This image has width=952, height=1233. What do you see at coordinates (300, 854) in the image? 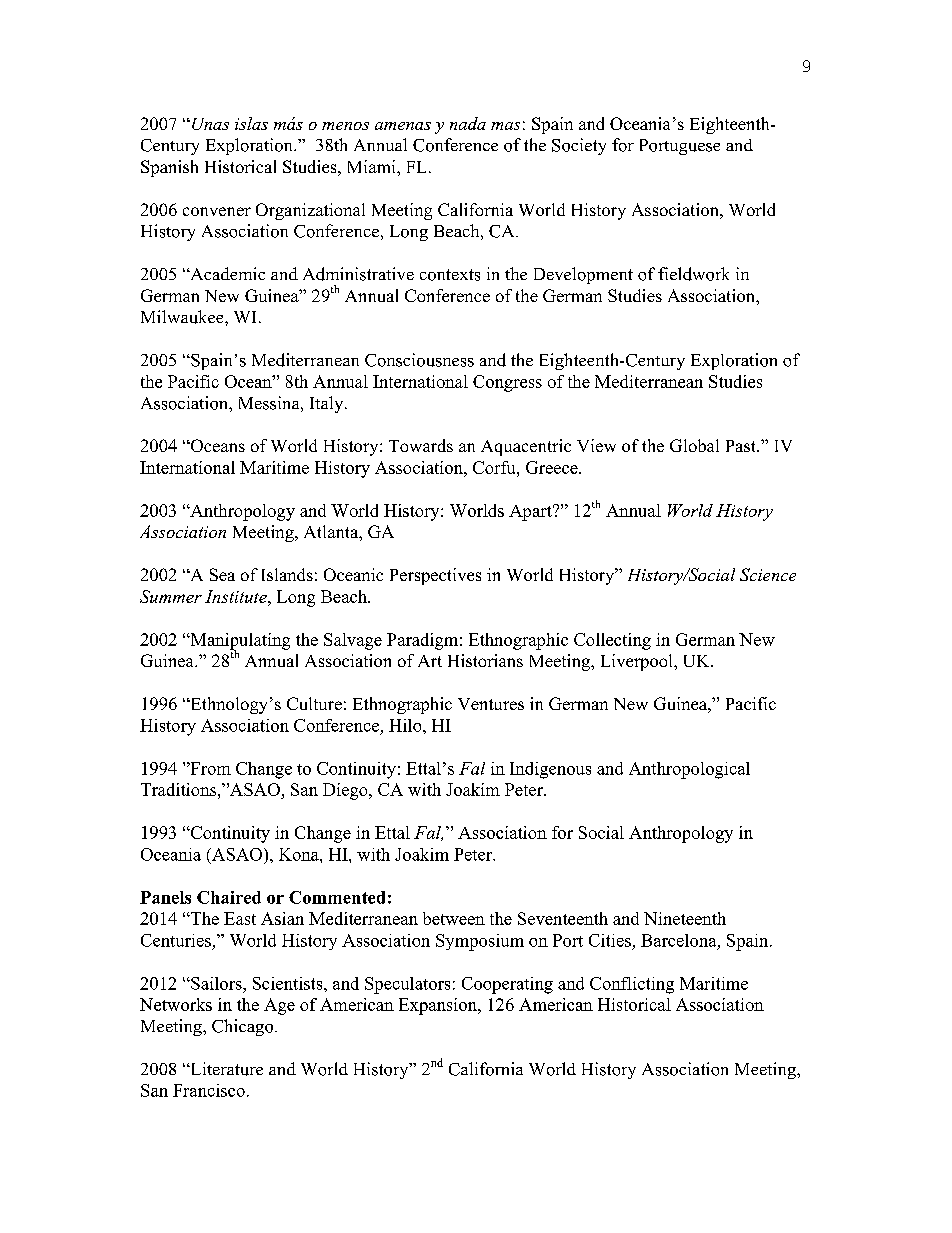
I see `Kona` at bounding box center [300, 854].
